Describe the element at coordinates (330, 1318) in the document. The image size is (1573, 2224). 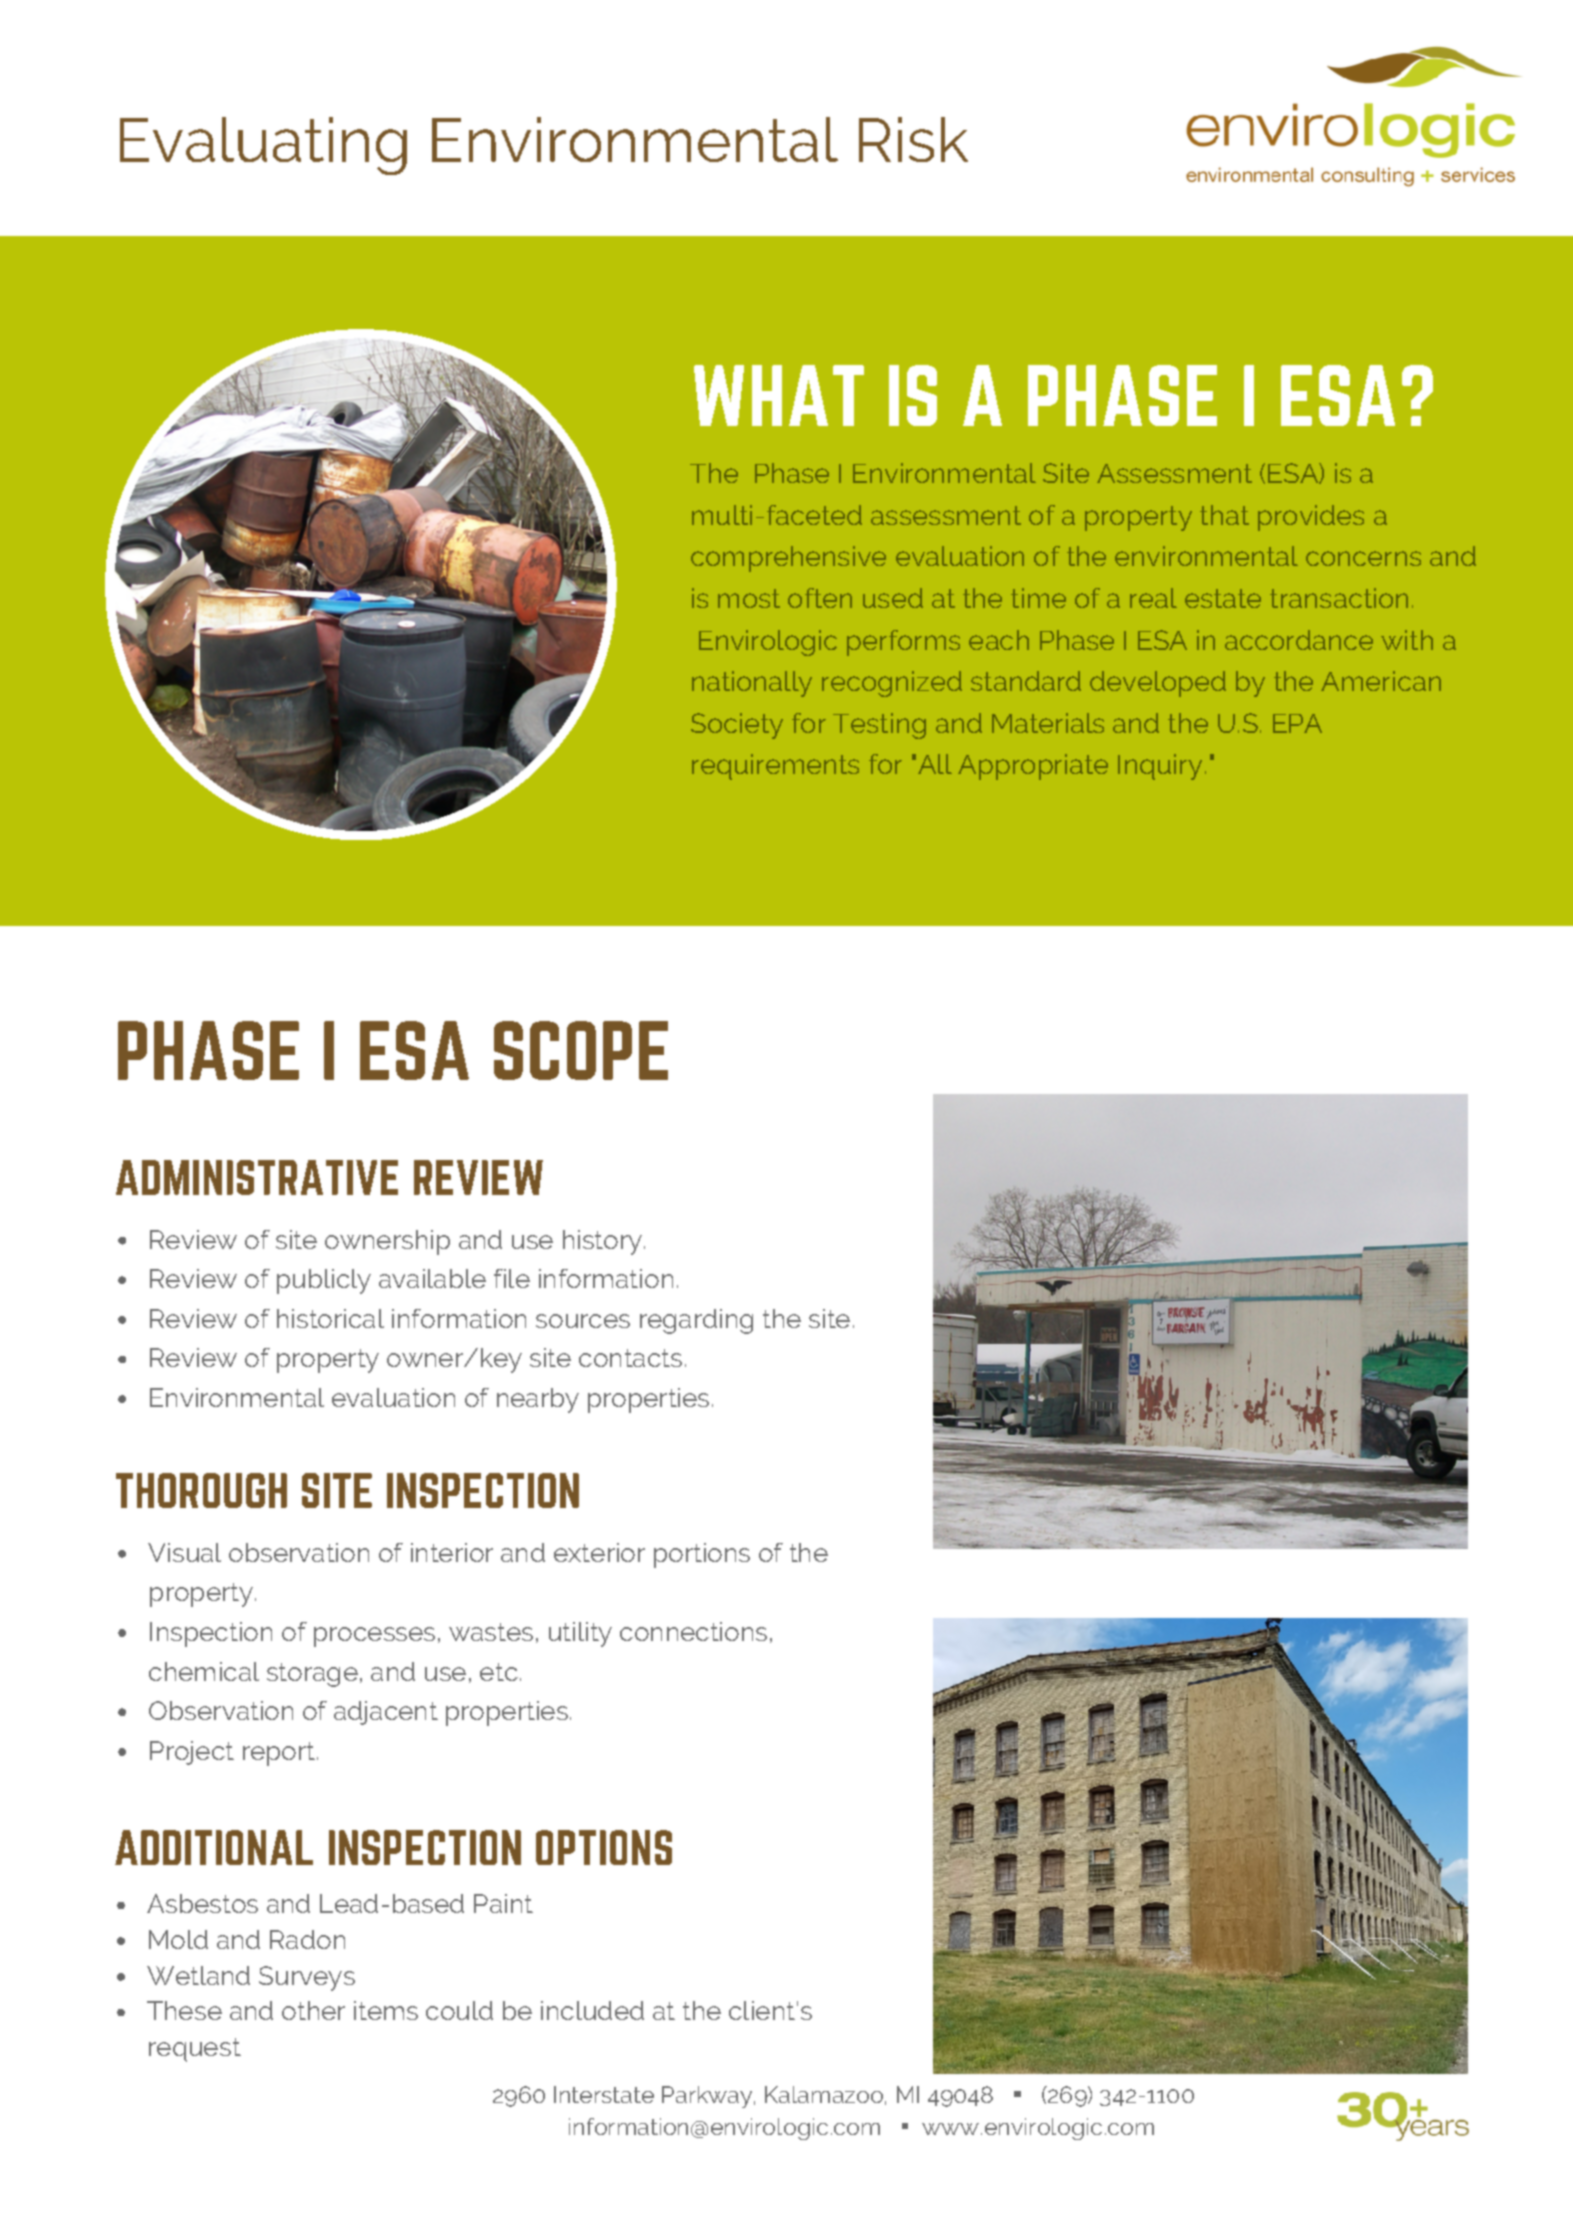
I see `historical` at that location.
